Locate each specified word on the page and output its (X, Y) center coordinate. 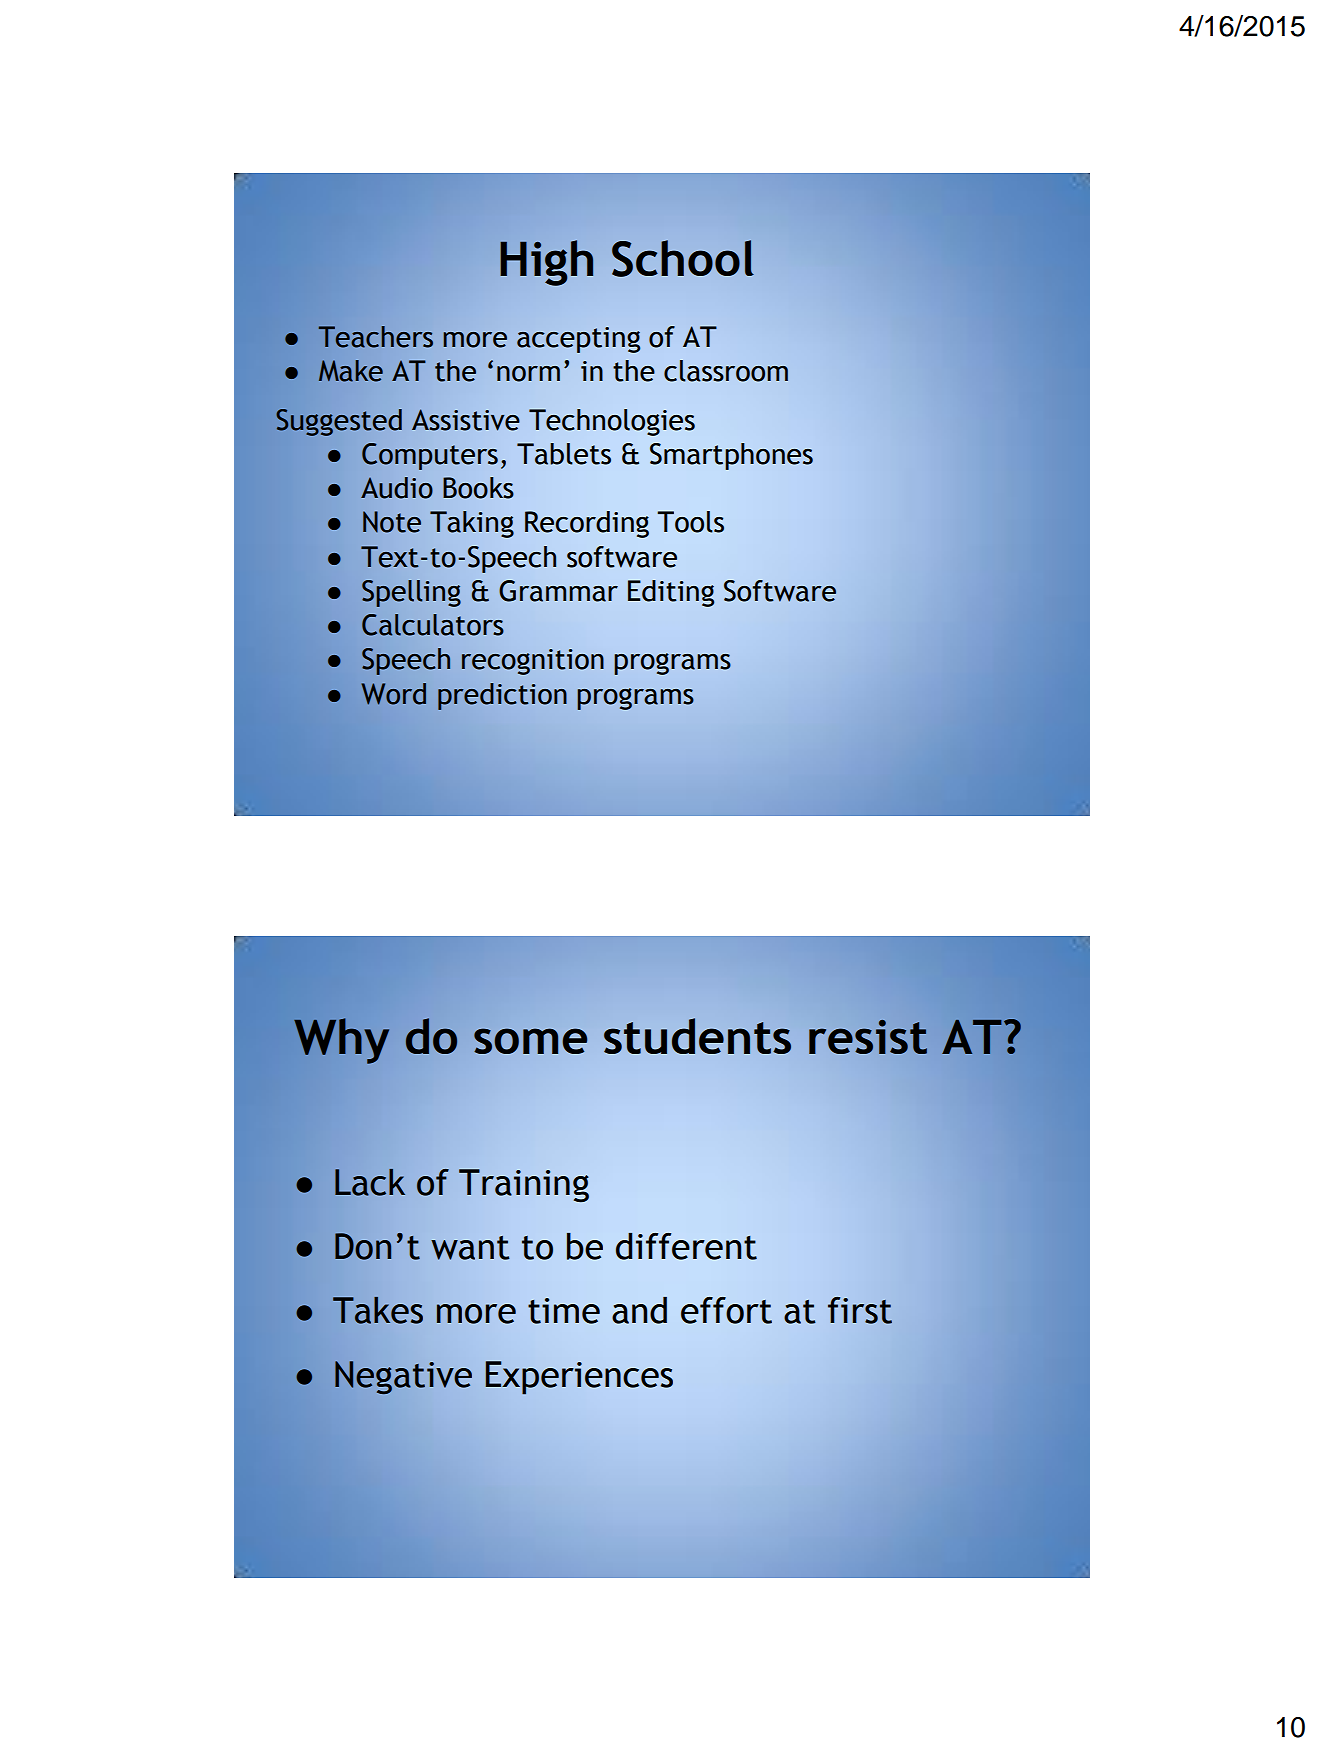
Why (341, 1041)
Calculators (432, 625)
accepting (578, 340)
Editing (671, 593)
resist (868, 1037)
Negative (403, 1377)
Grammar (558, 591)
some (530, 1041)
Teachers (375, 337)
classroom (726, 371)
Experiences (579, 1378)
